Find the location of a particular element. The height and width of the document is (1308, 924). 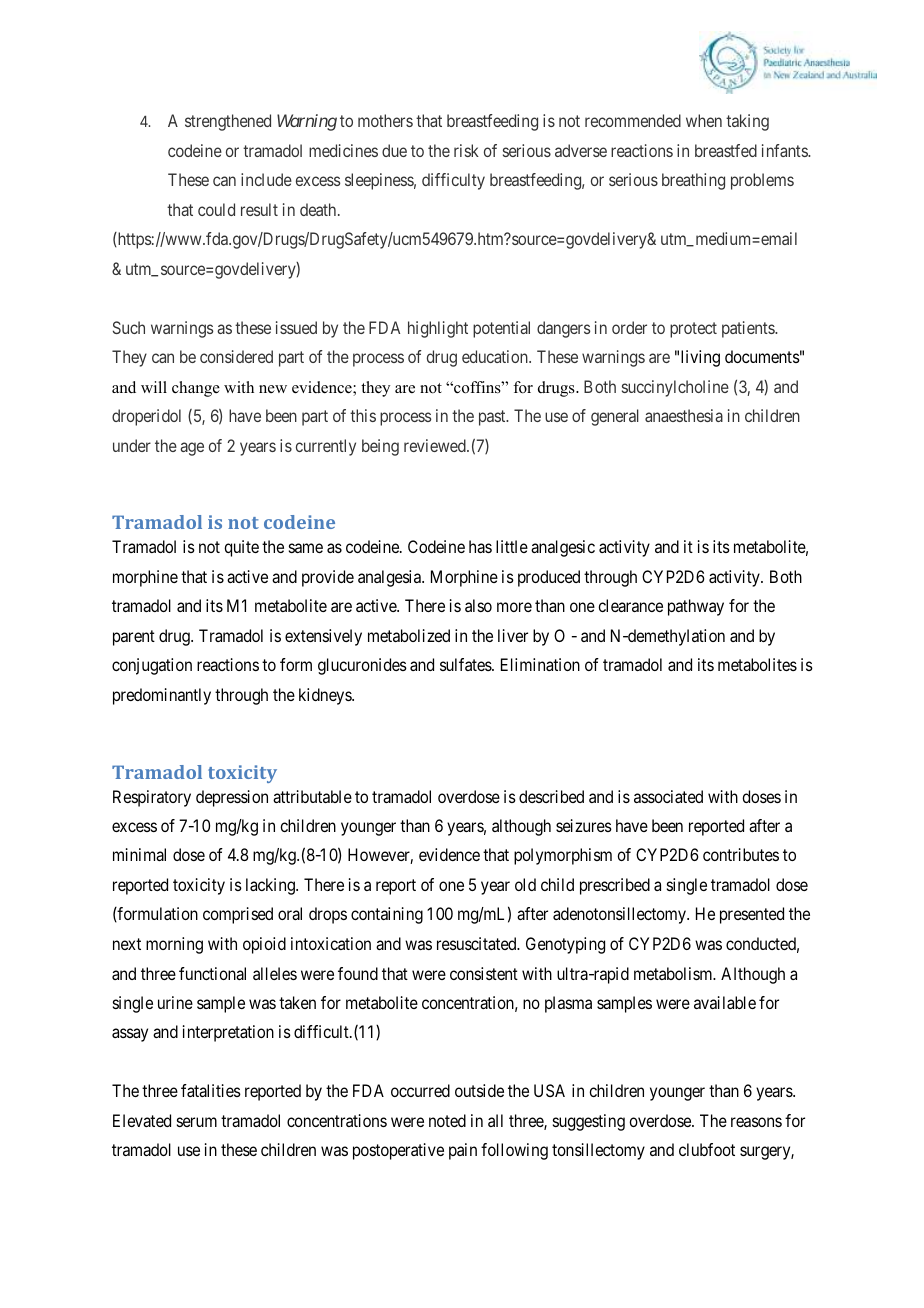

reasons is located at coordinates (756, 1122).
